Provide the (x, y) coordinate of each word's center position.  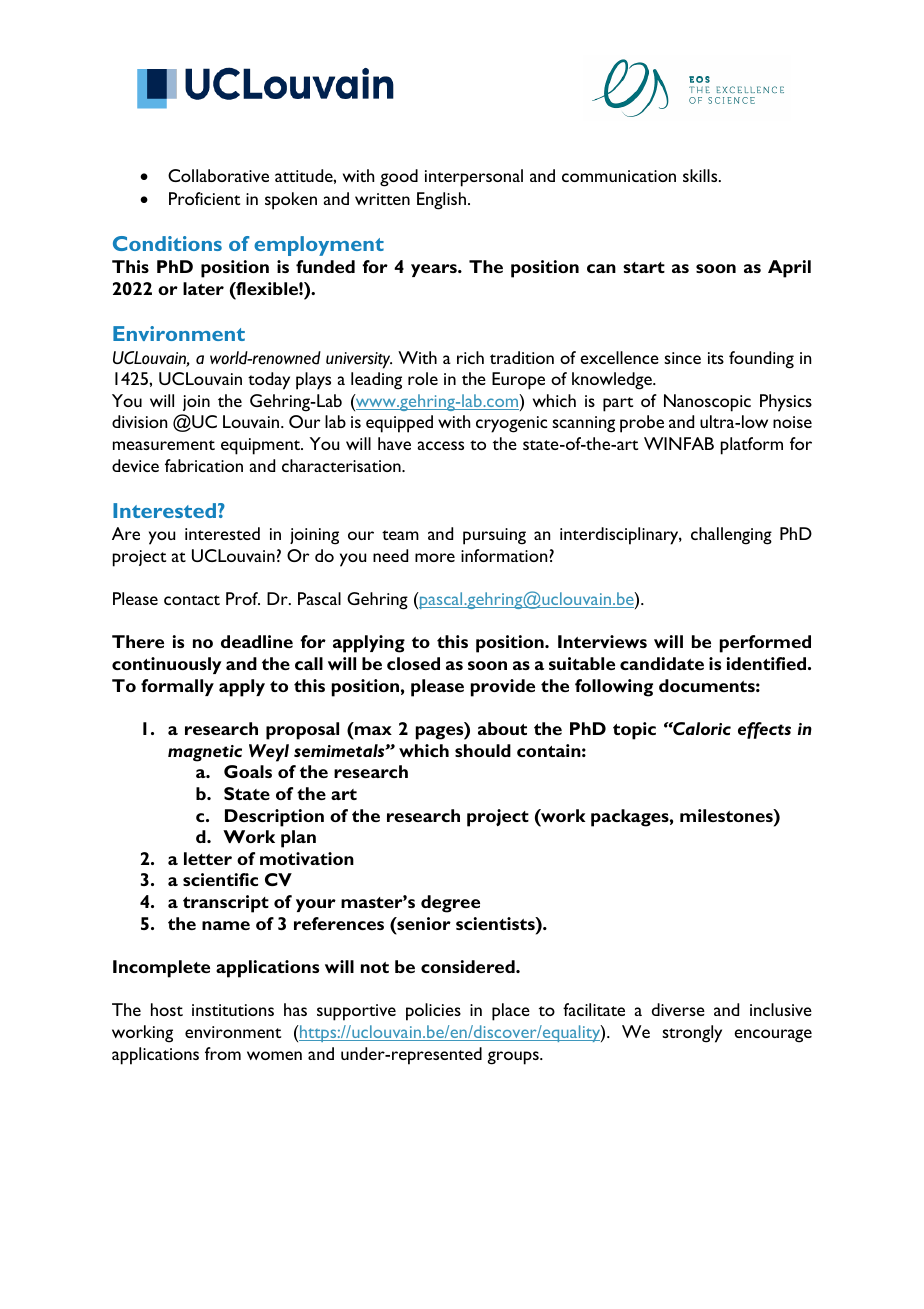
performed (765, 644)
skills (701, 175)
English (441, 201)
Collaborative (218, 175)
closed (413, 663)
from (223, 1053)
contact (192, 600)
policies (433, 1012)
